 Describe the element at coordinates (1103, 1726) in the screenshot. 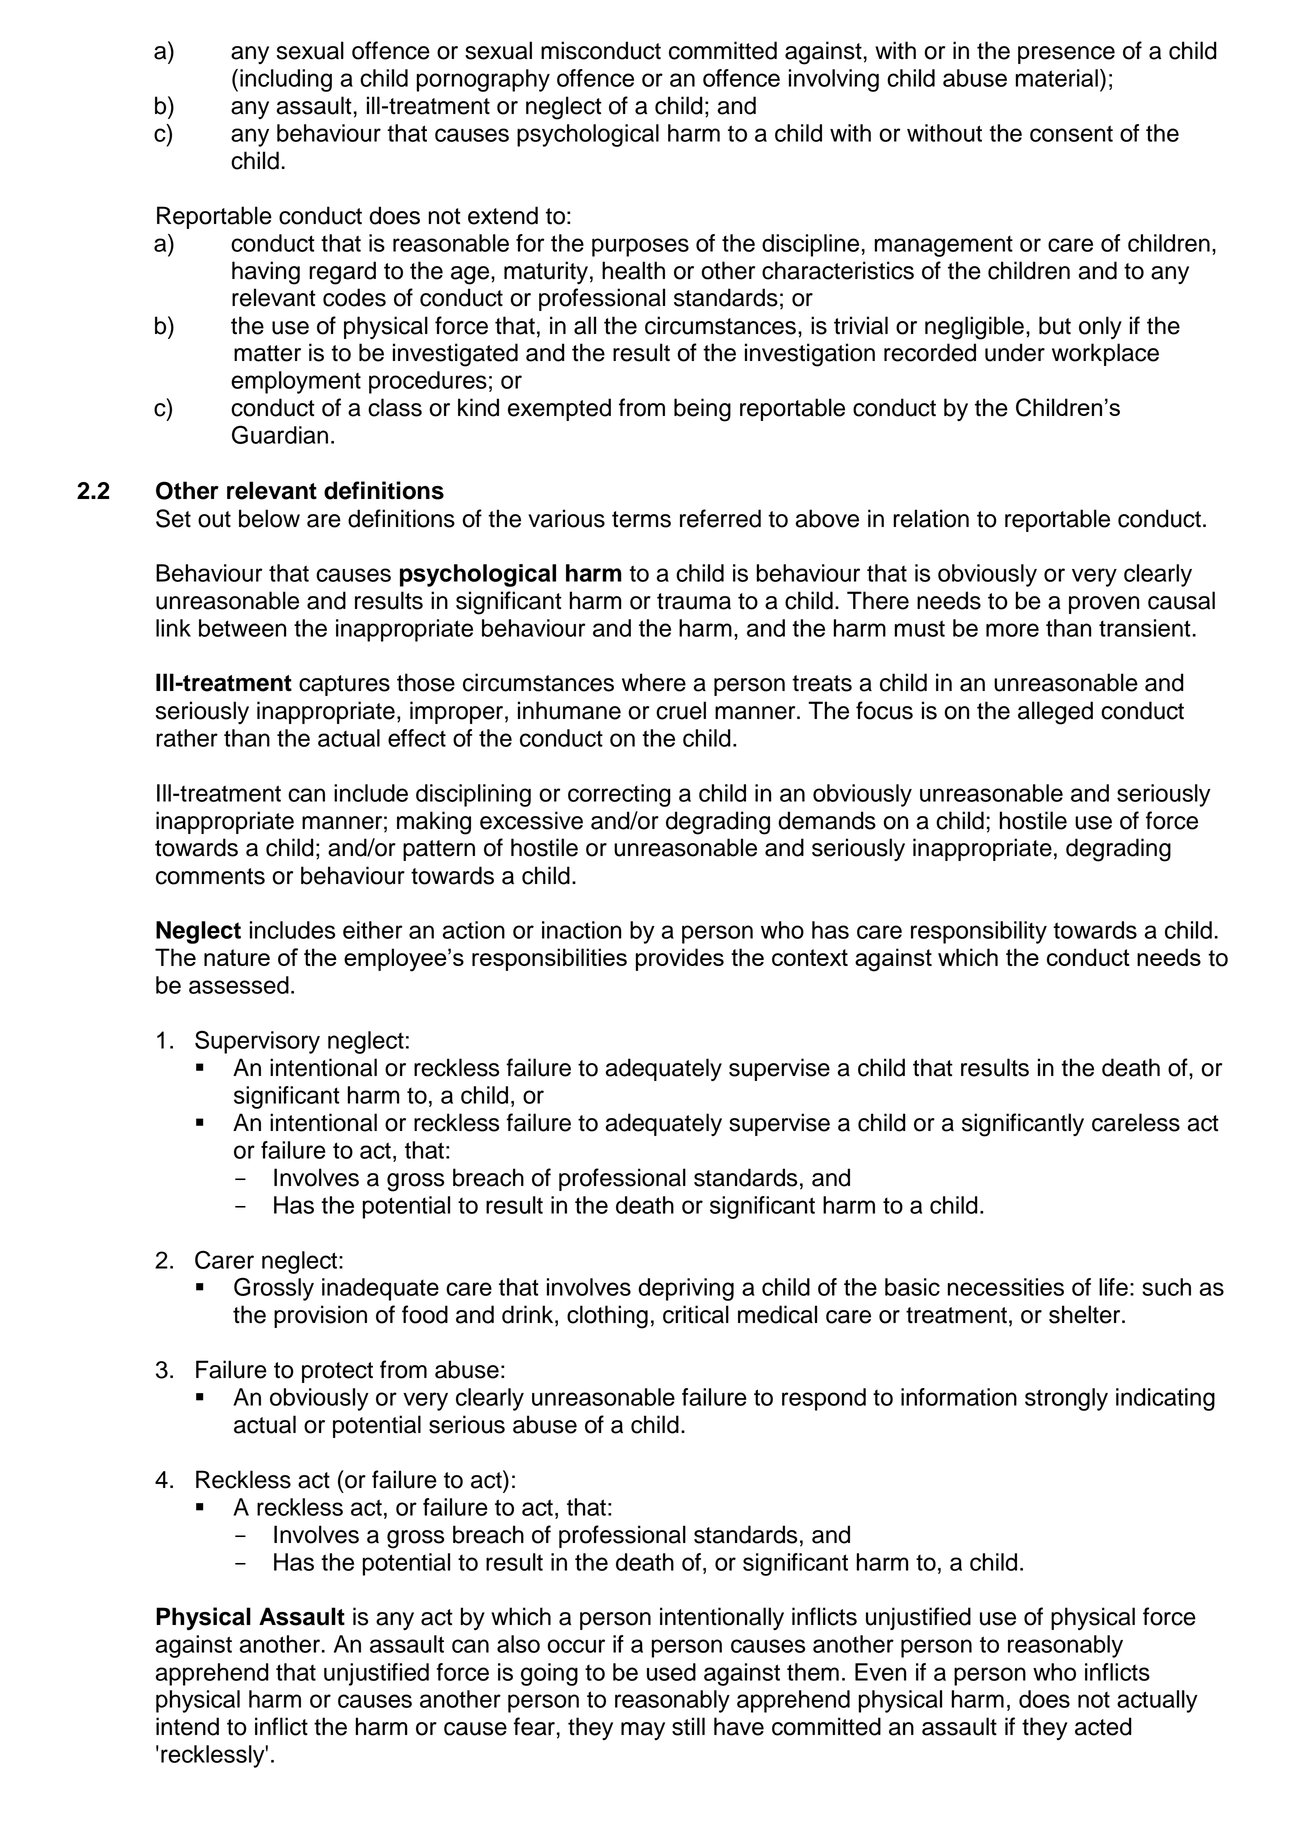

I see `acted` at that location.
